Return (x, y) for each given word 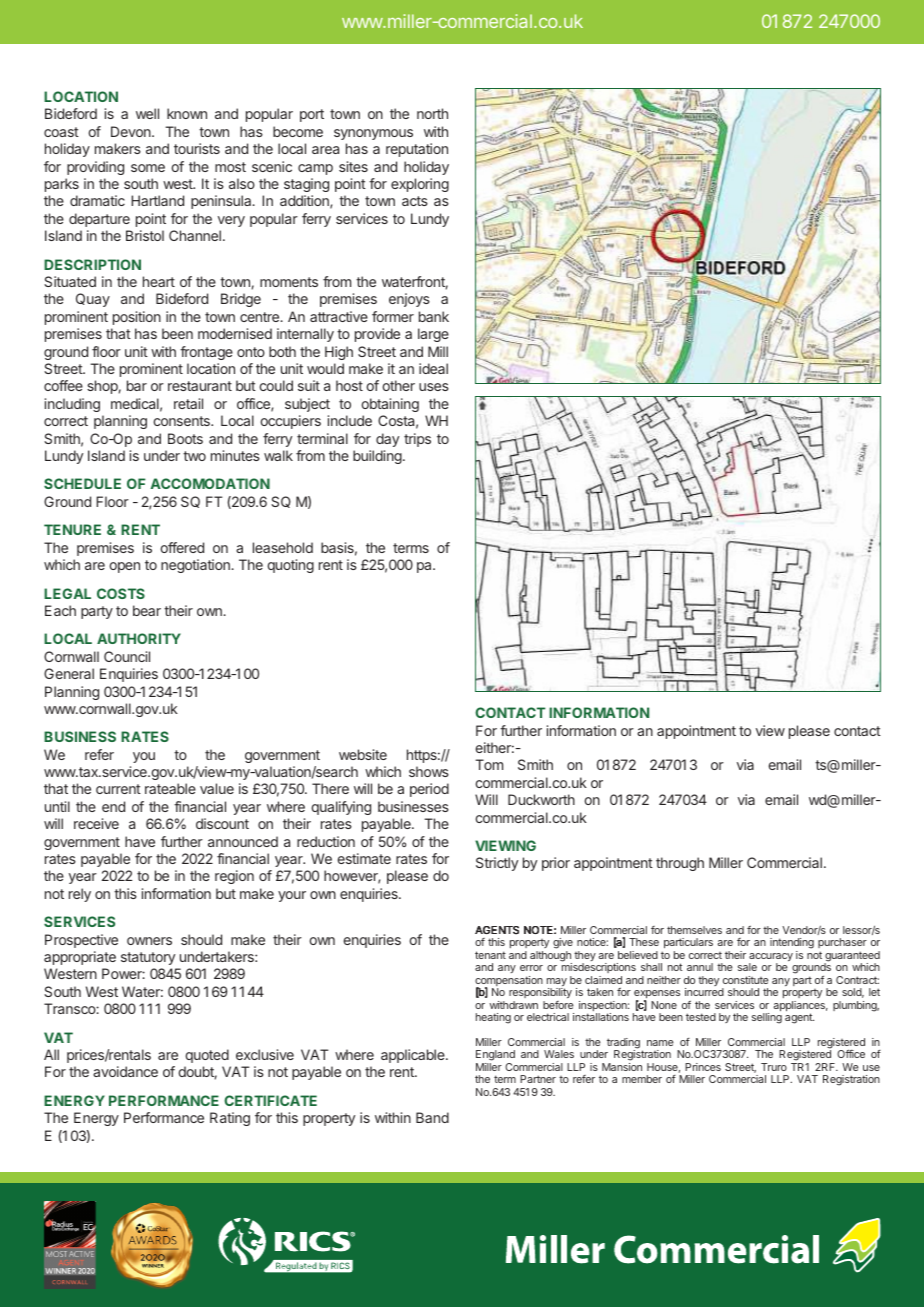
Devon (132, 131)
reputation (417, 150)
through (680, 864)
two (194, 456)
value (217, 788)
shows (429, 771)
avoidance (125, 1071)
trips (417, 440)
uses (434, 387)
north (432, 113)
